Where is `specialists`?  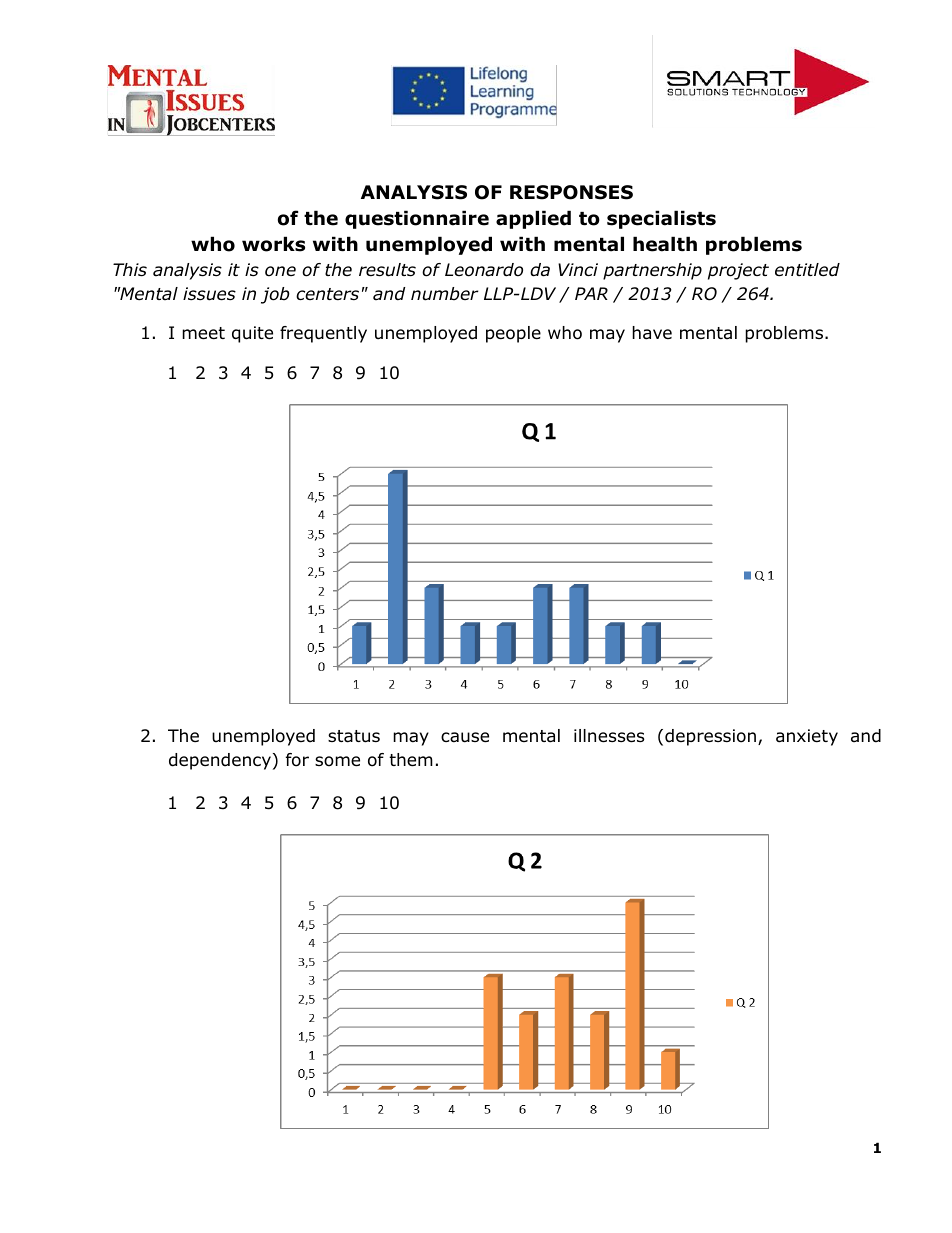
specialists is located at coordinates (661, 219).
